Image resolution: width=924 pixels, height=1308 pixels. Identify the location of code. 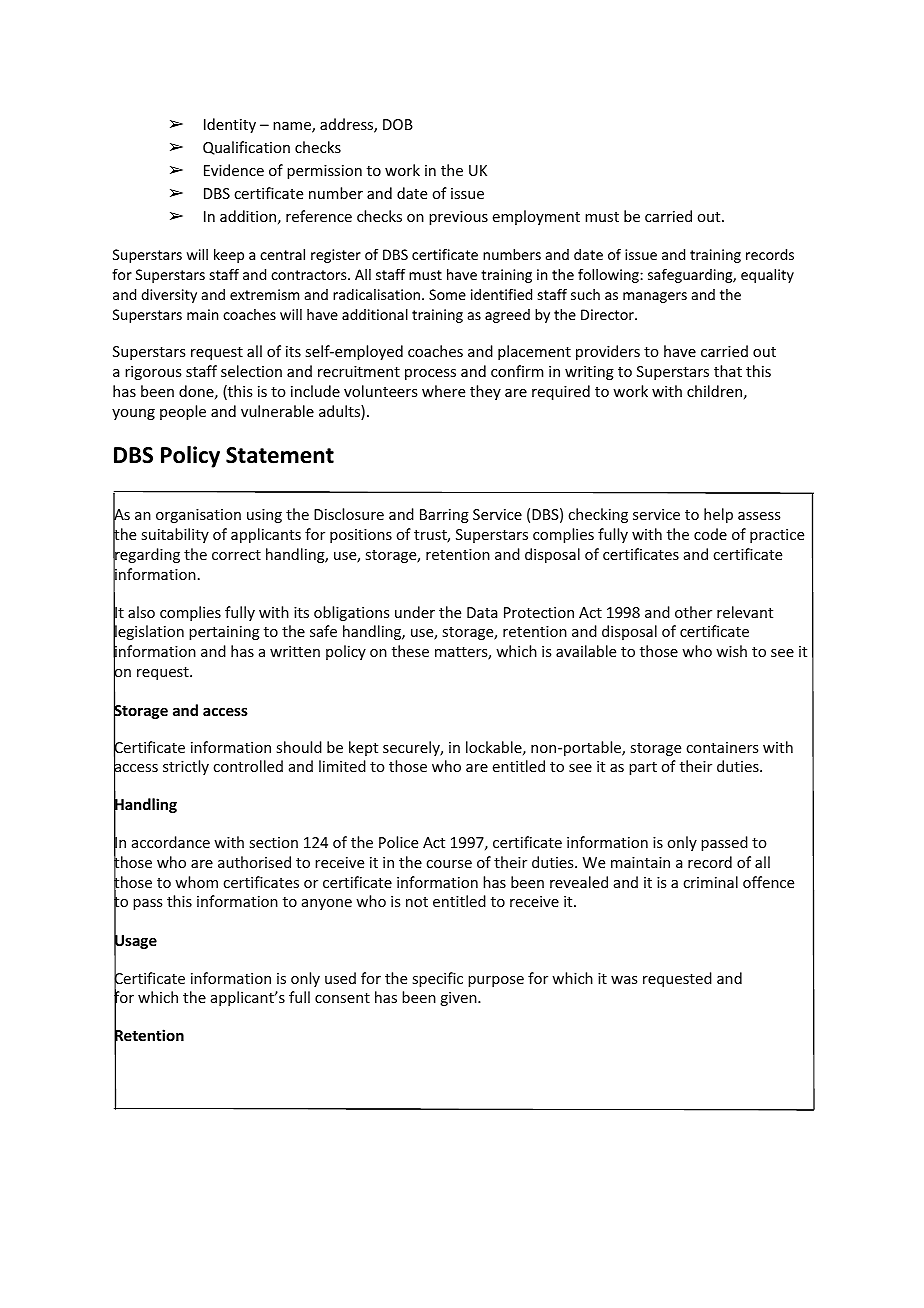
(710, 534).
